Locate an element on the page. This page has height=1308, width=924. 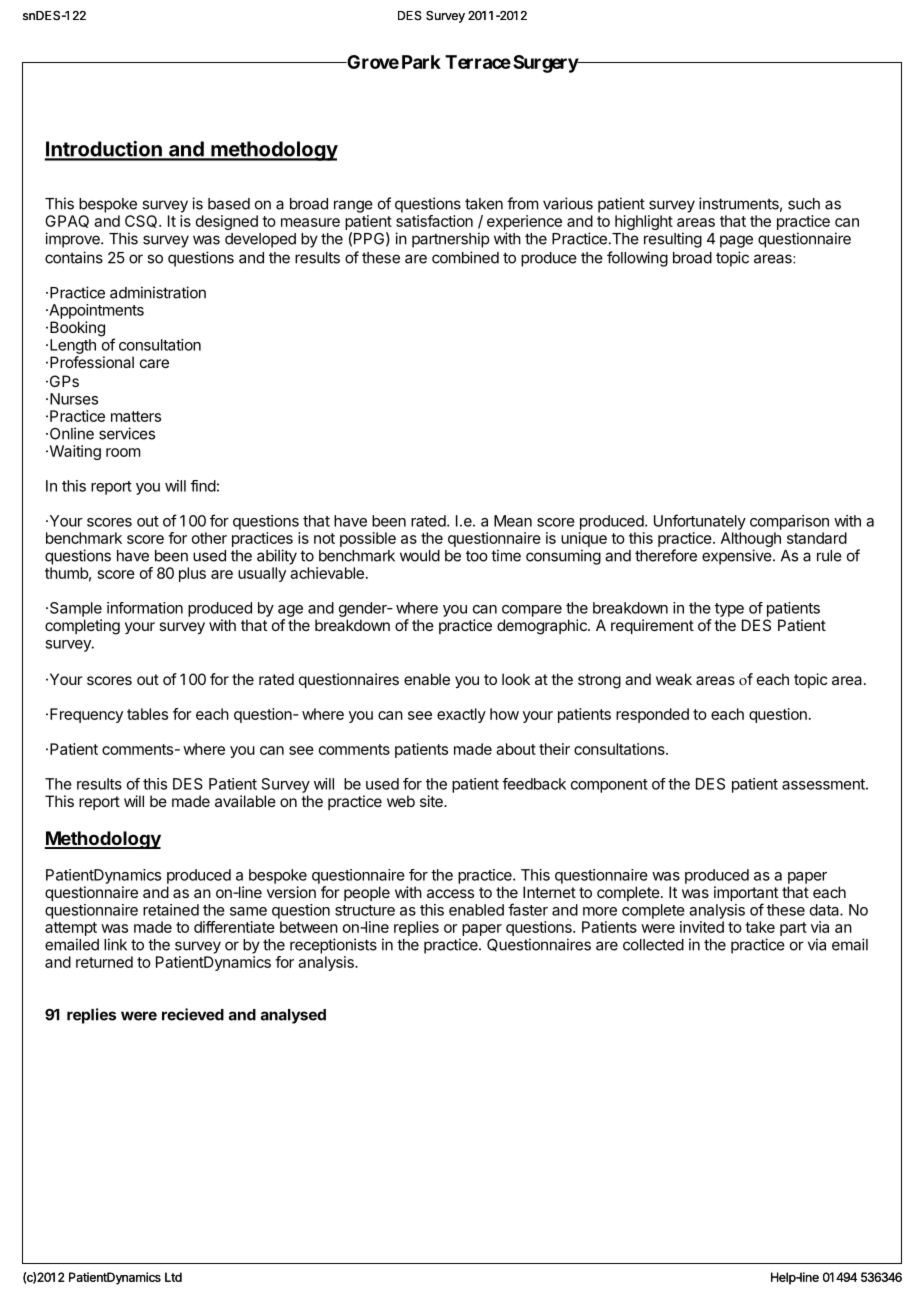
Ltd is located at coordinates (173, 1277).
